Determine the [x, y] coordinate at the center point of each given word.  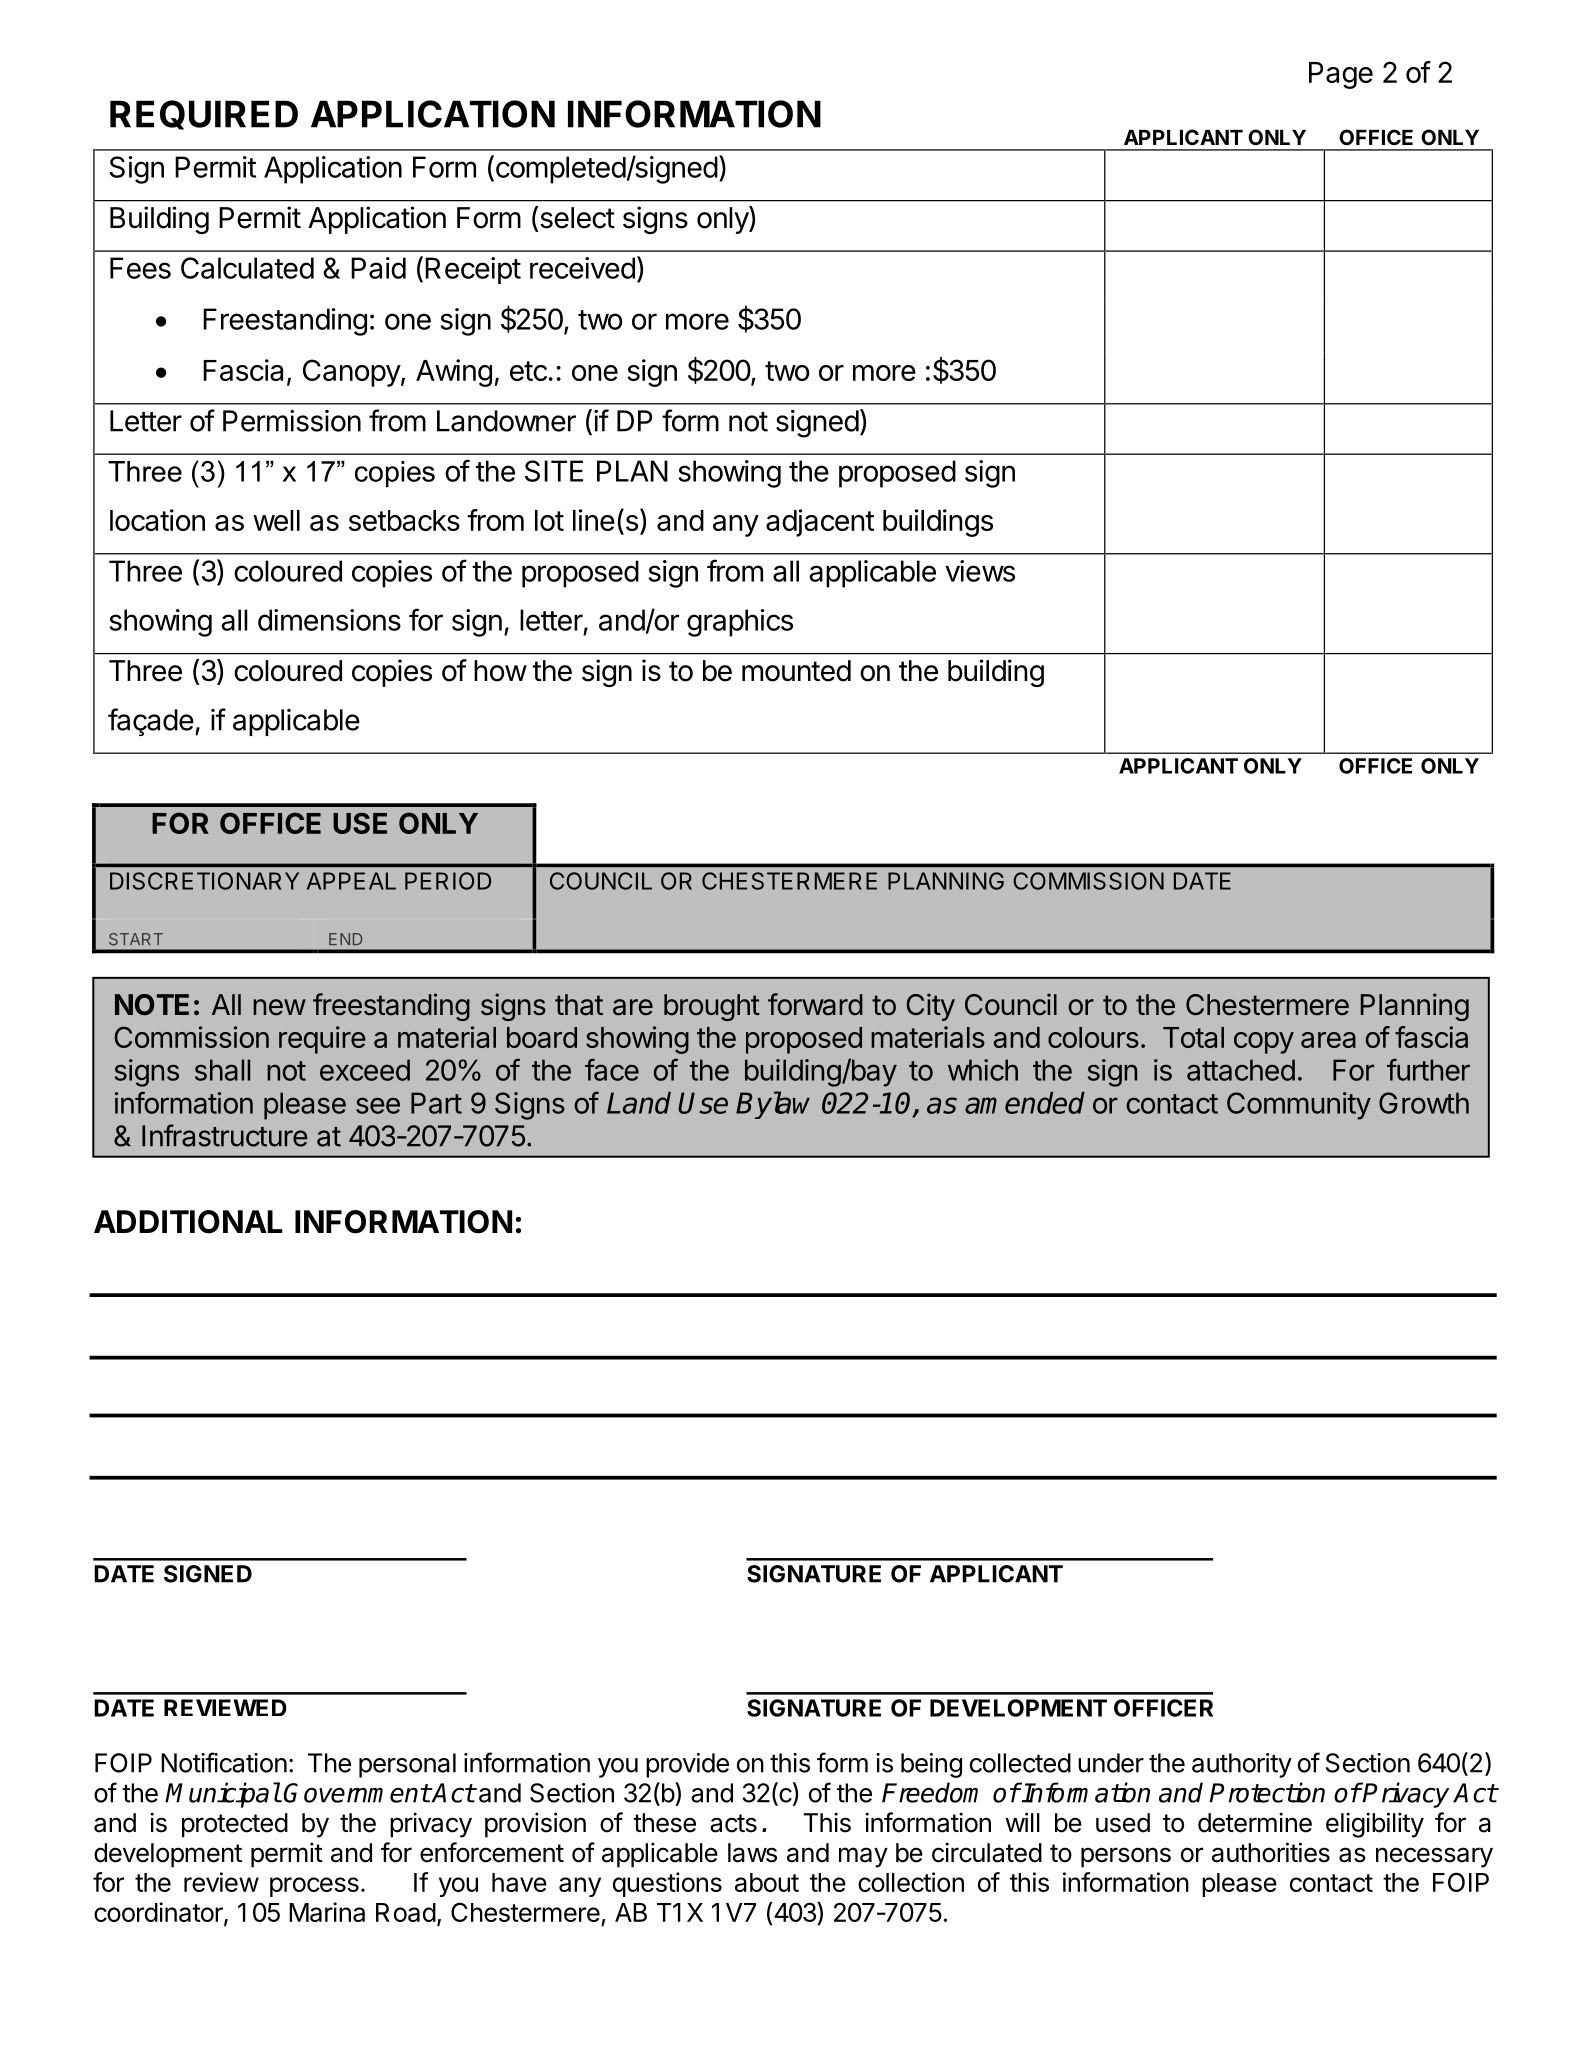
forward [815, 1004]
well [276, 520]
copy [1264, 1043]
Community [1299, 1106]
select [577, 218]
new [279, 1007]
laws [752, 1853]
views [980, 571]
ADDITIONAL [188, 1222]
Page [1341, 75]
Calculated [247, 268]
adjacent [820, 523]
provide [687, 1765]
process [314, 1887]
